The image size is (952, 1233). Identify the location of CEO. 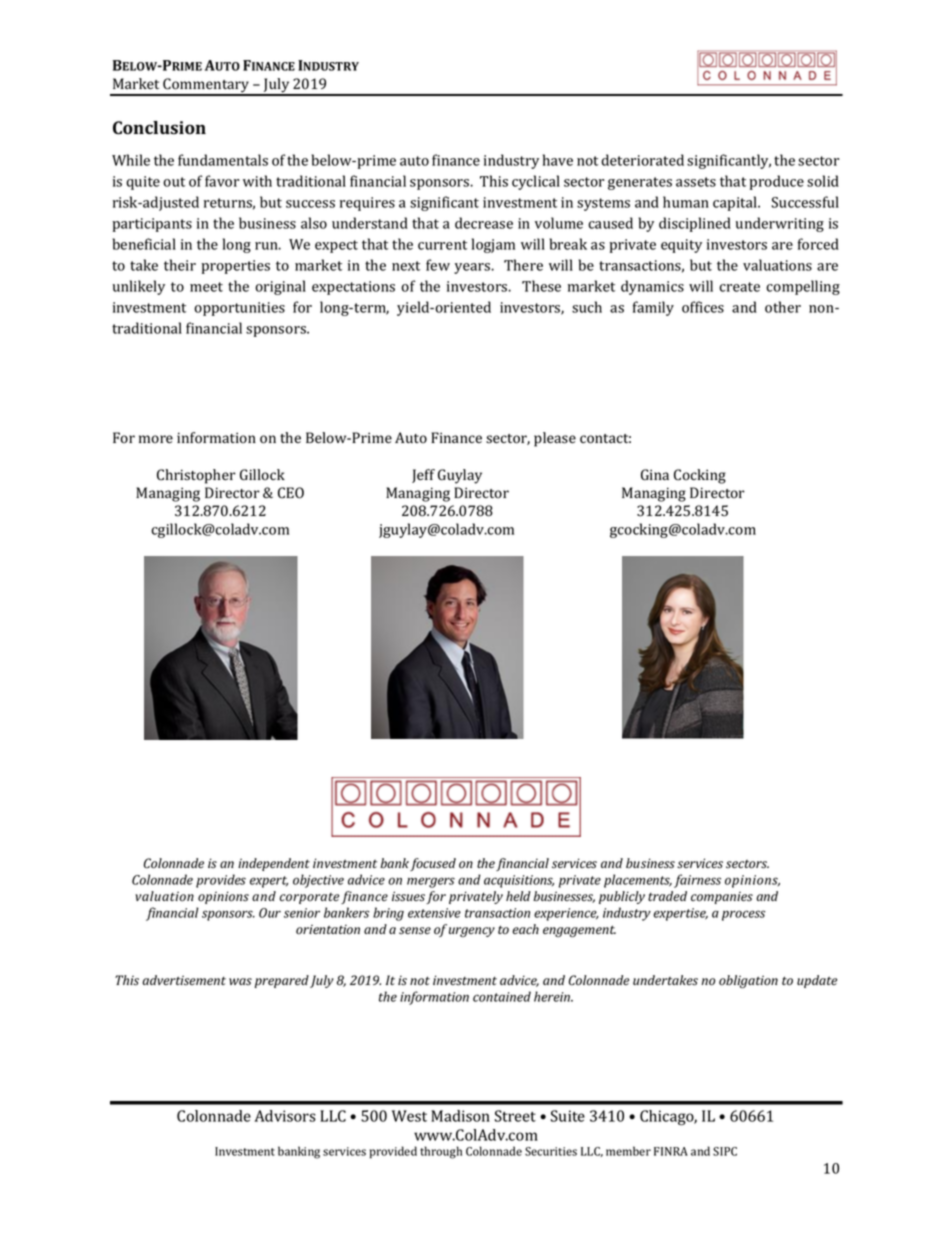
(291, 493).
